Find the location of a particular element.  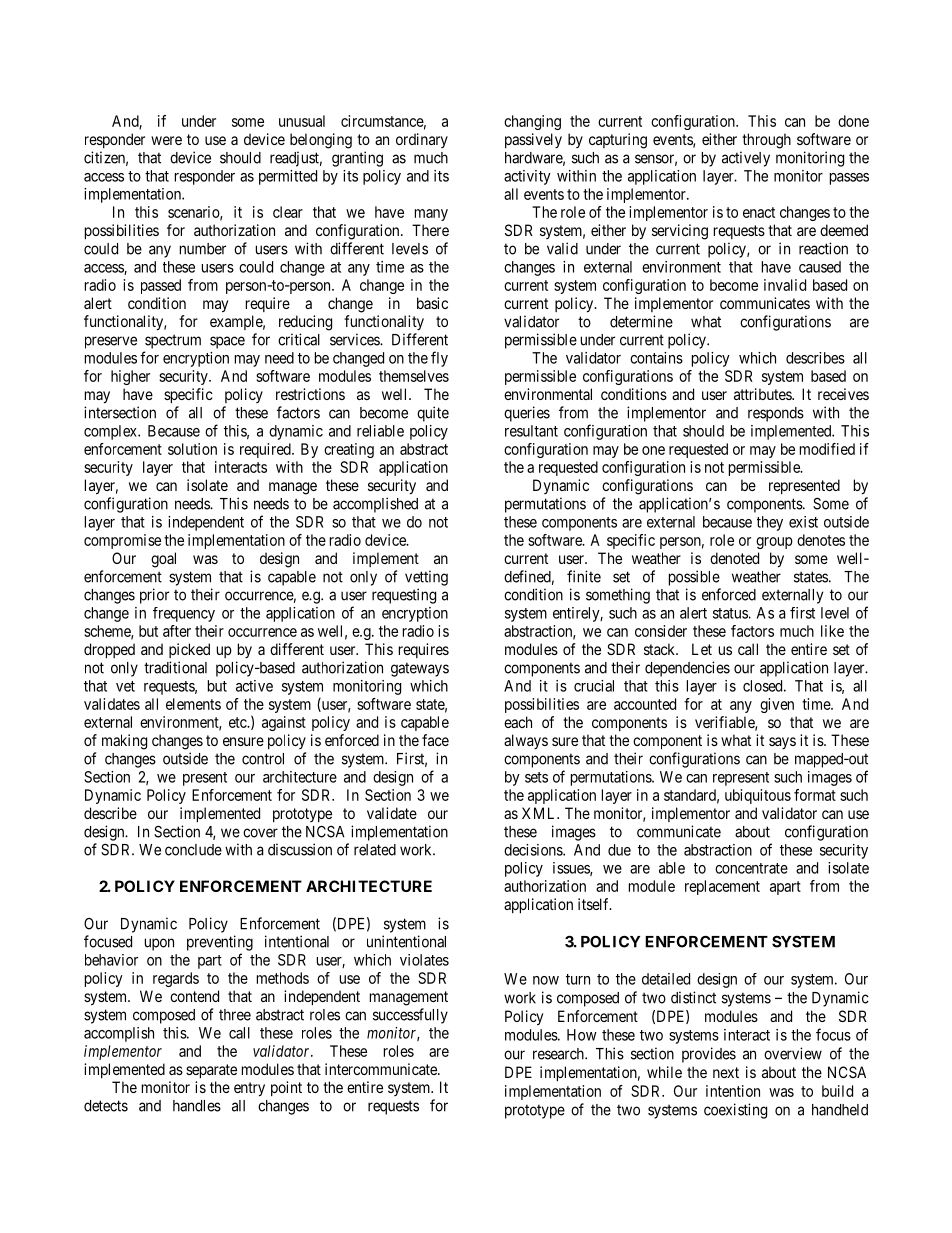

separate is located at coordinates (211, 1071).
